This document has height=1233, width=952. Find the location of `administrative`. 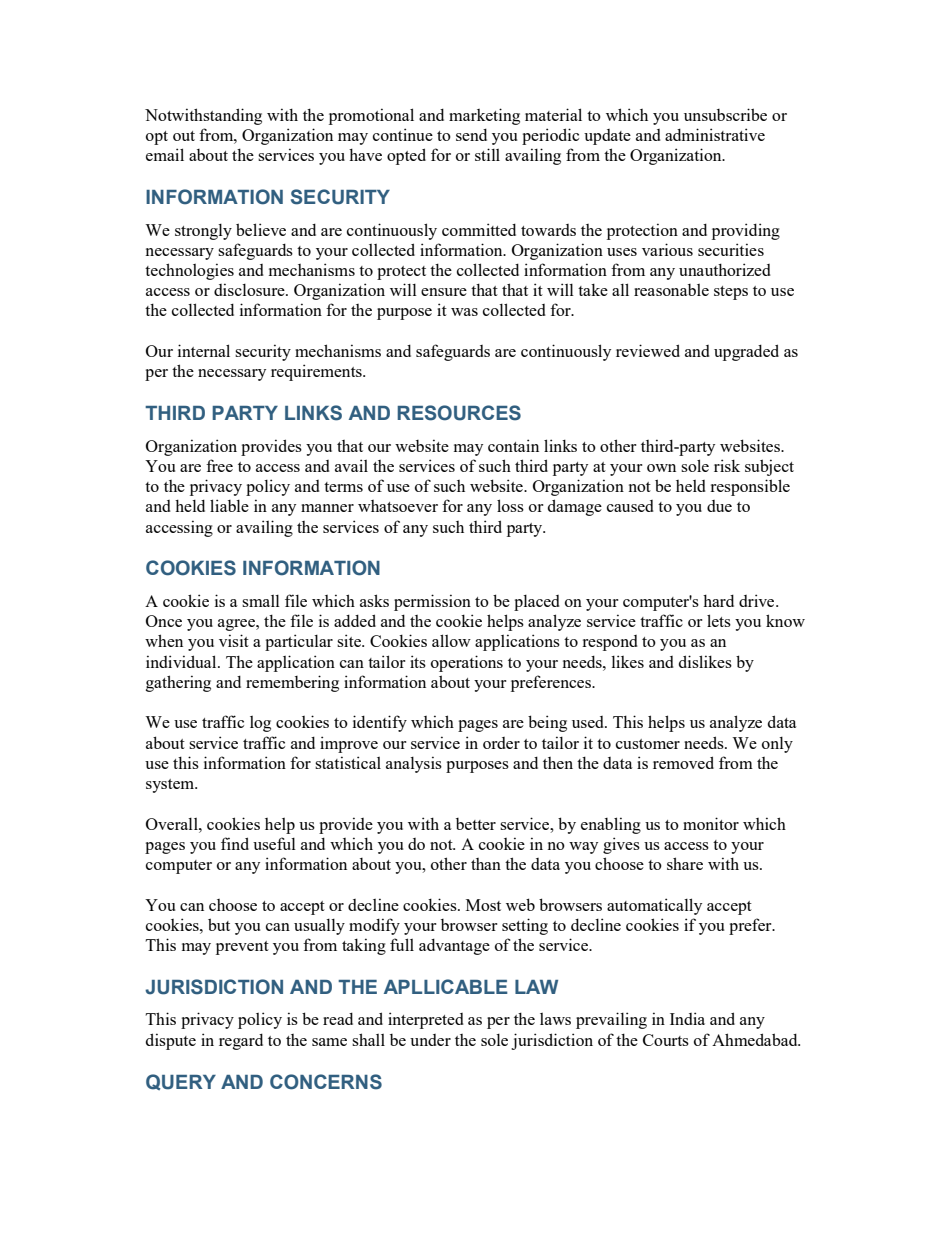

administrative is located at coordinates (715, 134).
